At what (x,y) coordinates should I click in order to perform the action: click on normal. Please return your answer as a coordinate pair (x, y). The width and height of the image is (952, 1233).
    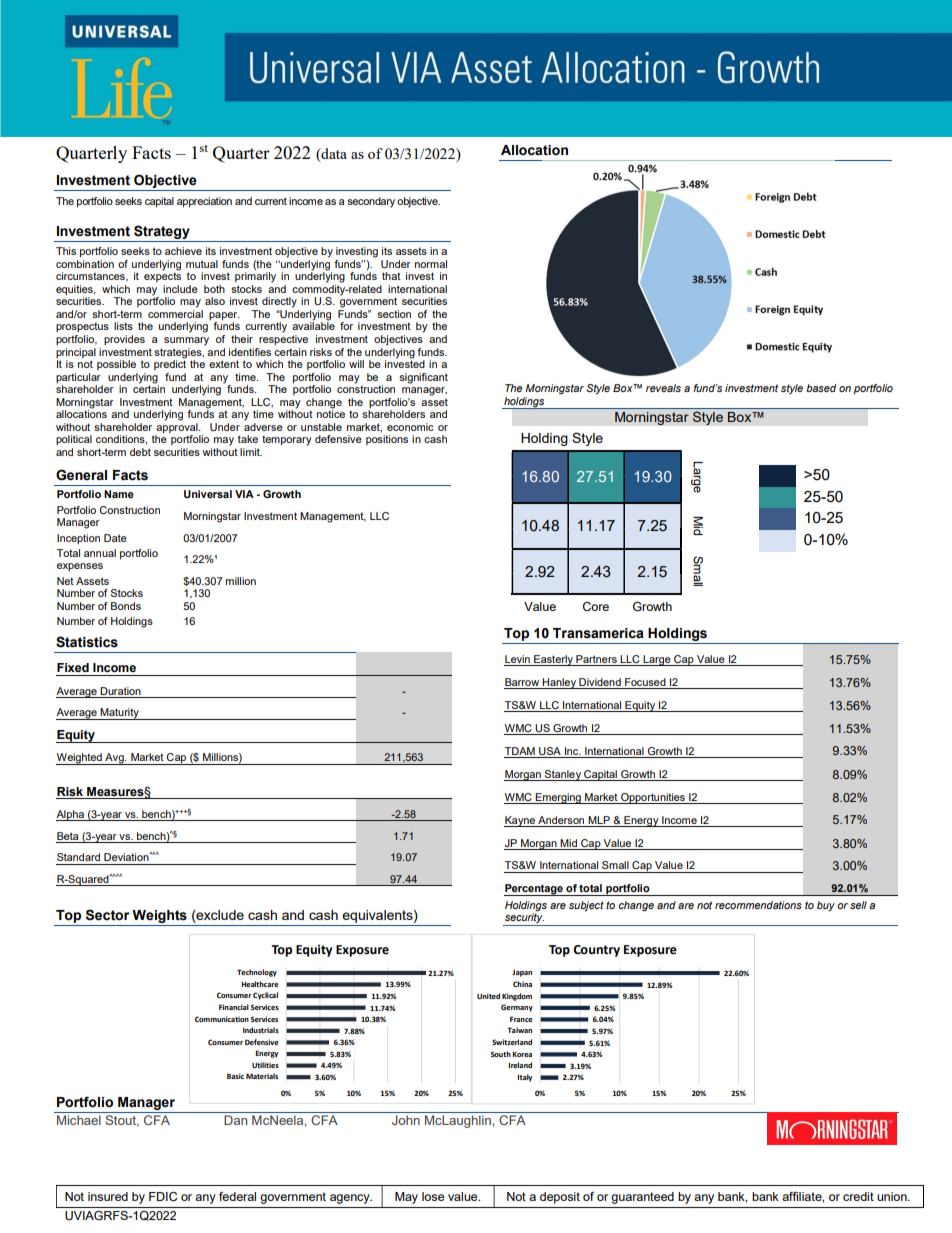
    Looking at the image, I should click on (431, 264).
